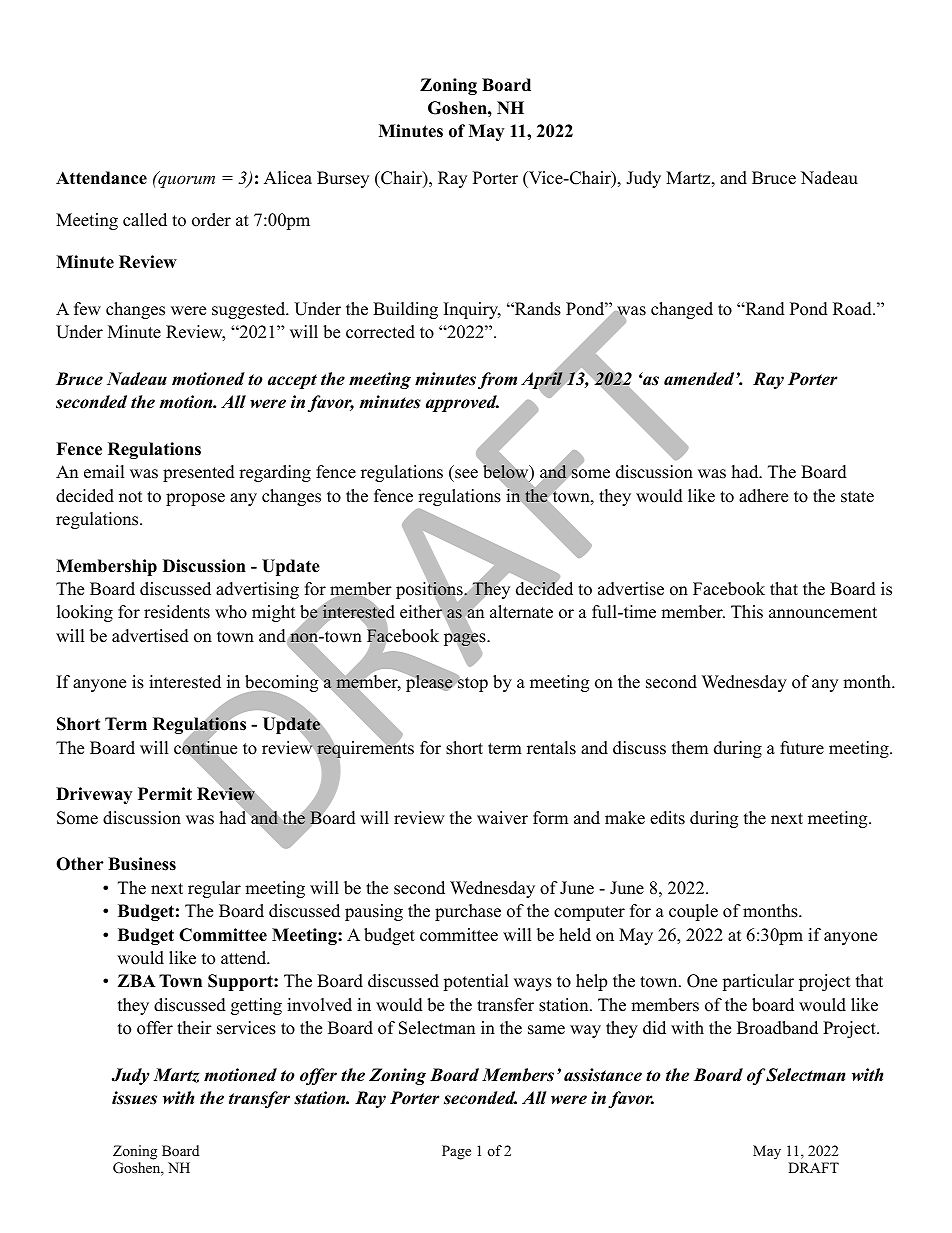 Image resolution: width=952 pixels, height=1233 pixels. I want to click on This, so click(747, 612).
